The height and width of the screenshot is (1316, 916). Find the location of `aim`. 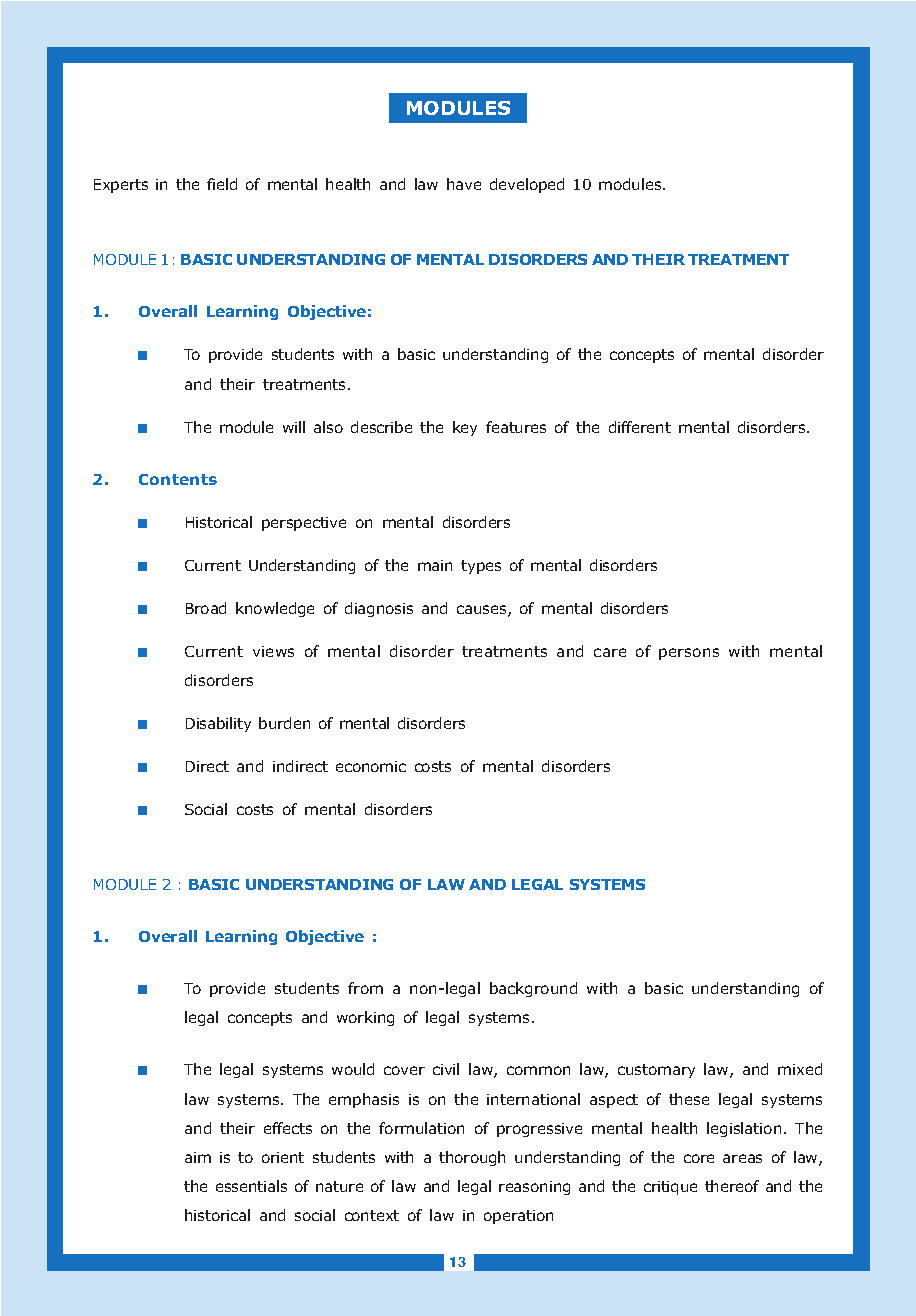

aim is located at coordinates (198, 1157).
